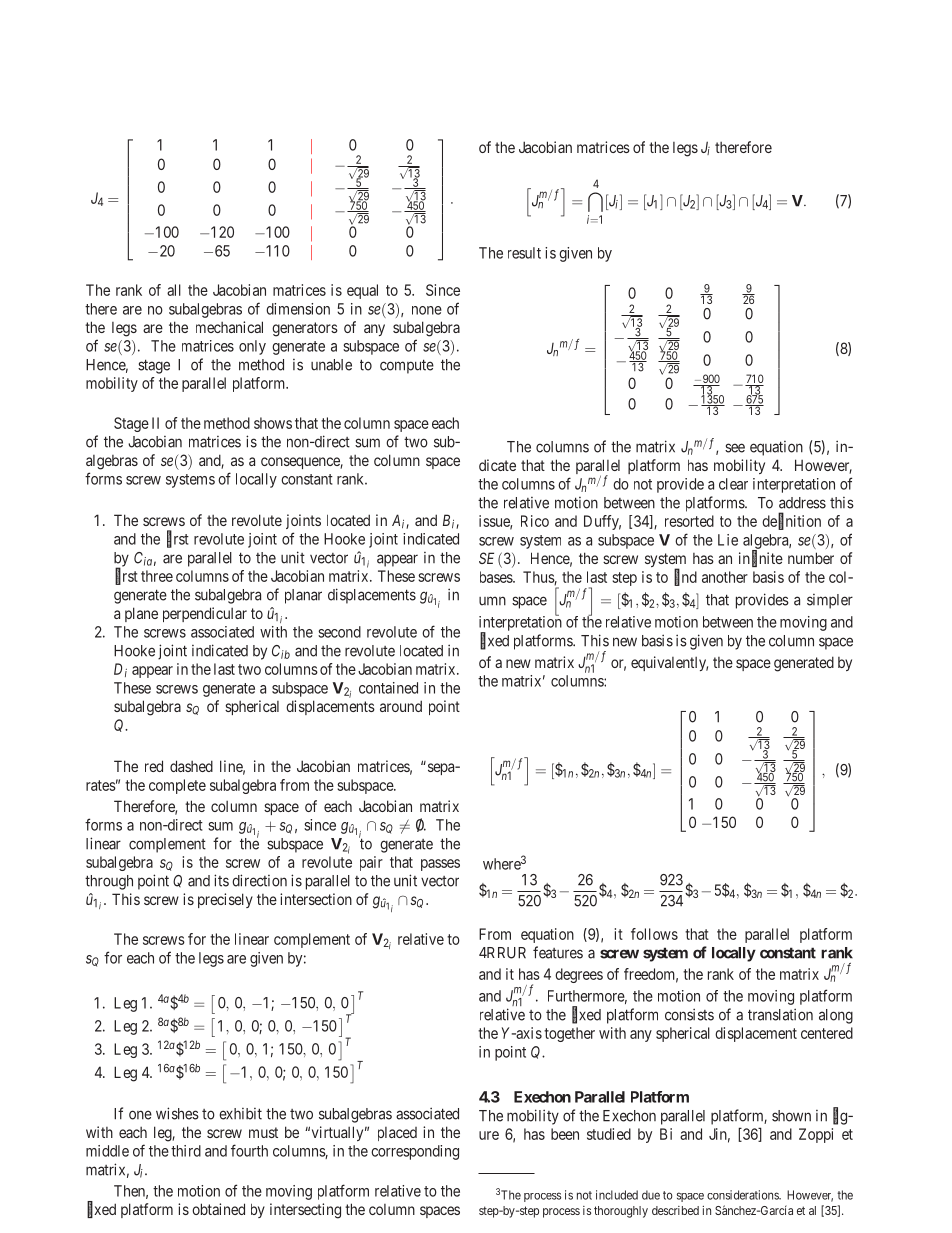  I want to click on result, so click(524, 253).
